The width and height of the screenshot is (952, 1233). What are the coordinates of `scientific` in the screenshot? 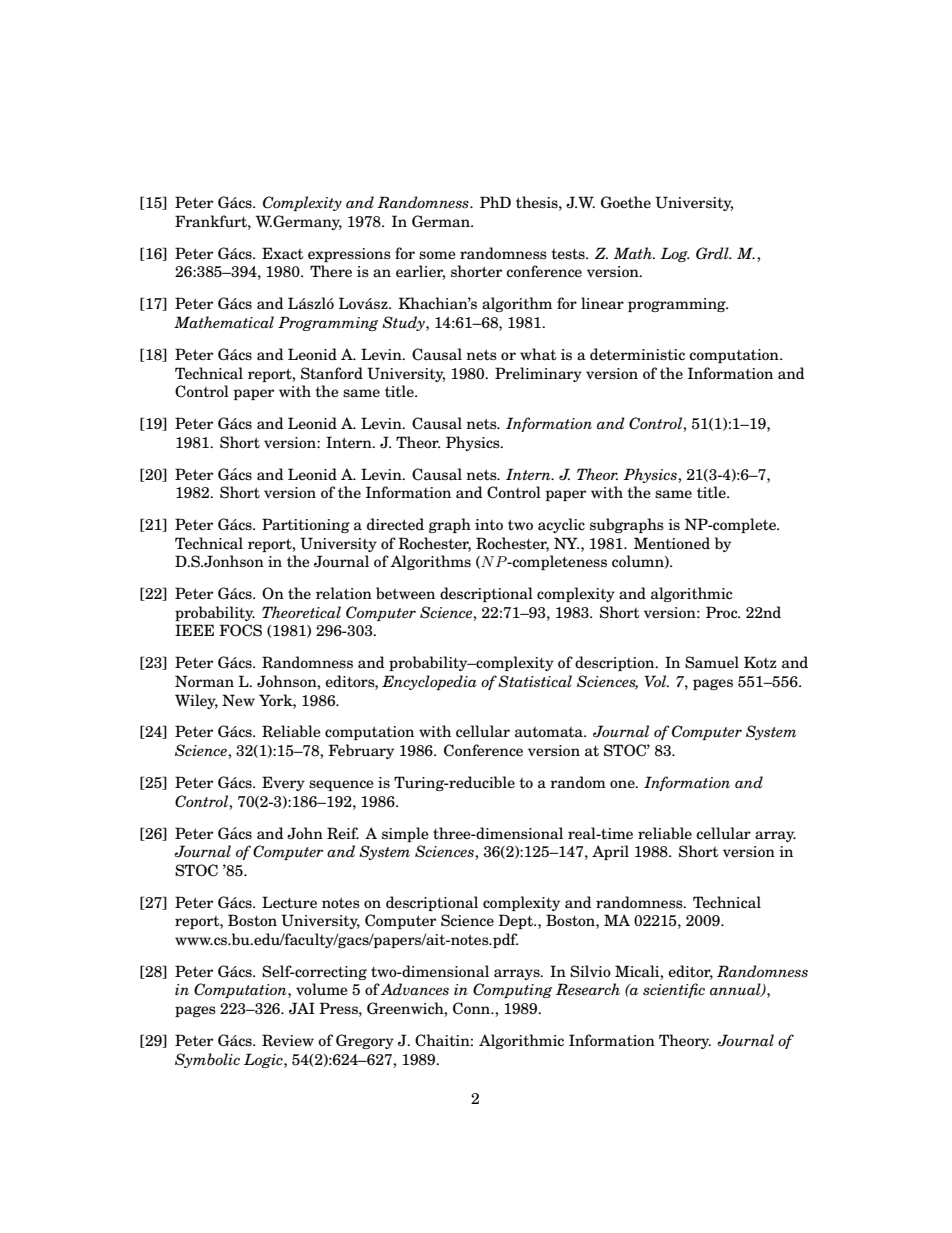 It's located at (674, 990).
